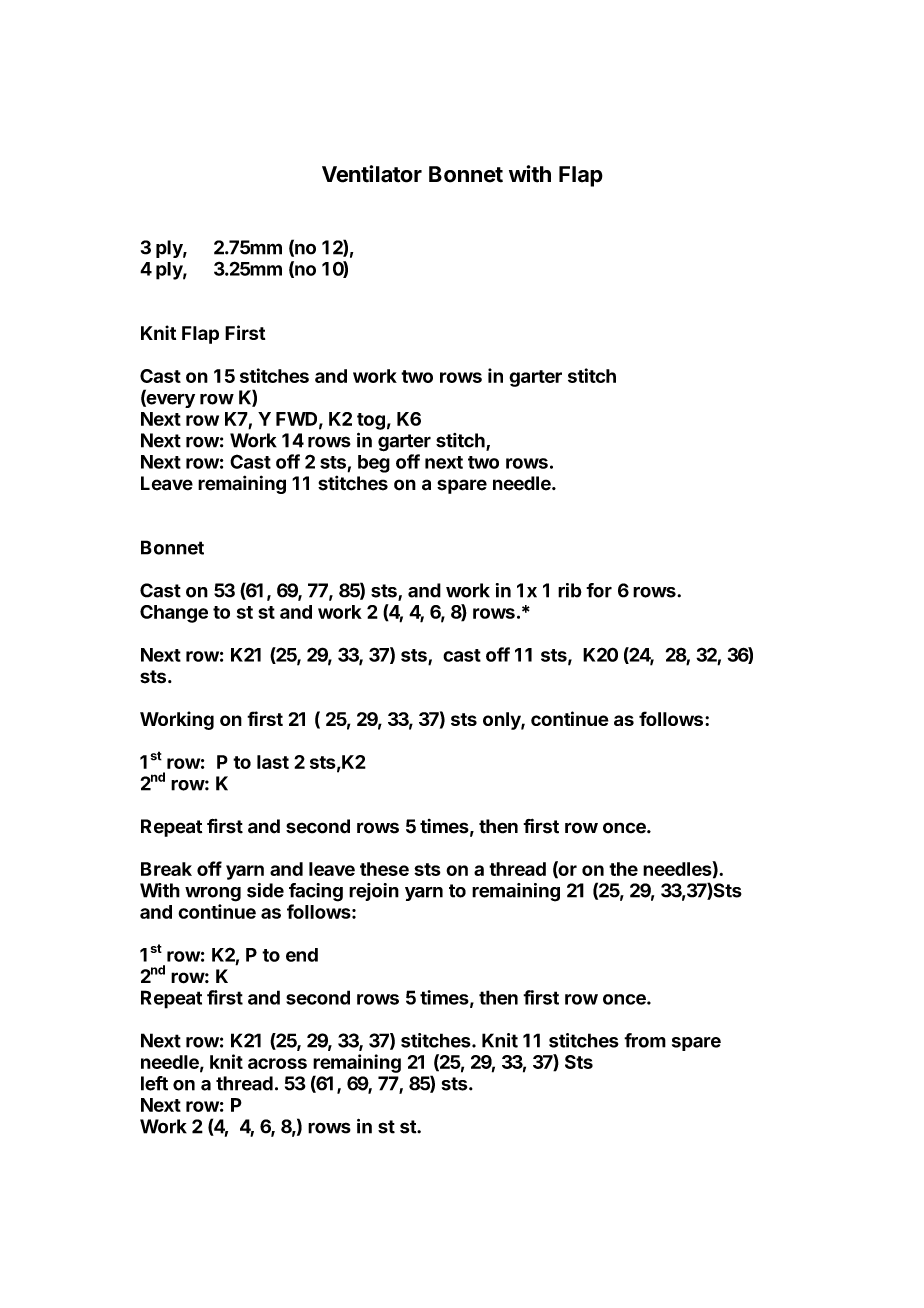 The height and width of the screenshot is (1308, 924). What do you see at coordinates (570, 590) in the screenshot?
I see `rib` at bounding box center [570, 590].
